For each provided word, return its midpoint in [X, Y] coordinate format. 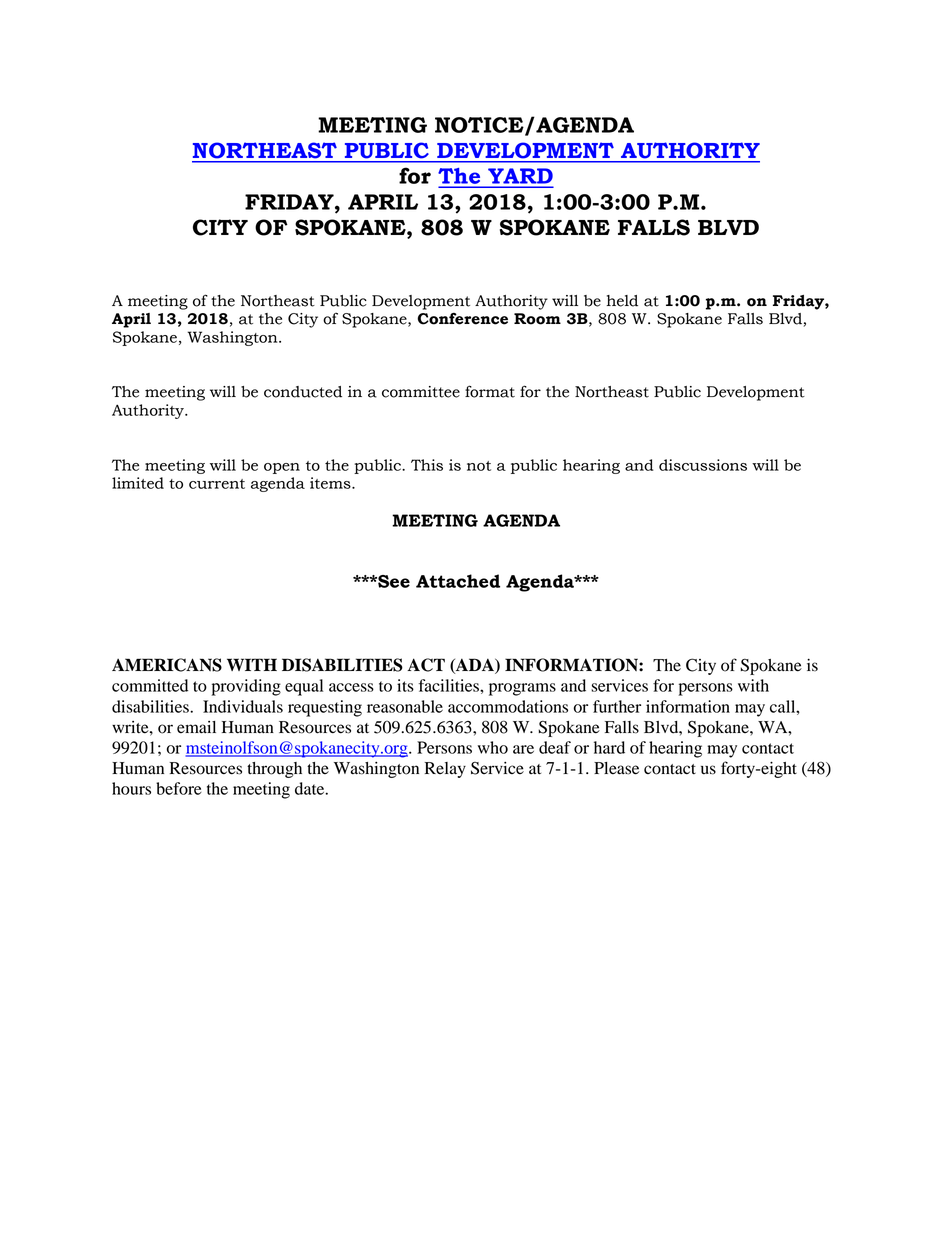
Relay [445, 770]
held [622, 301]
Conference [462, 319]
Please [616, 768]
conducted [303, 392]
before [179, 788]
